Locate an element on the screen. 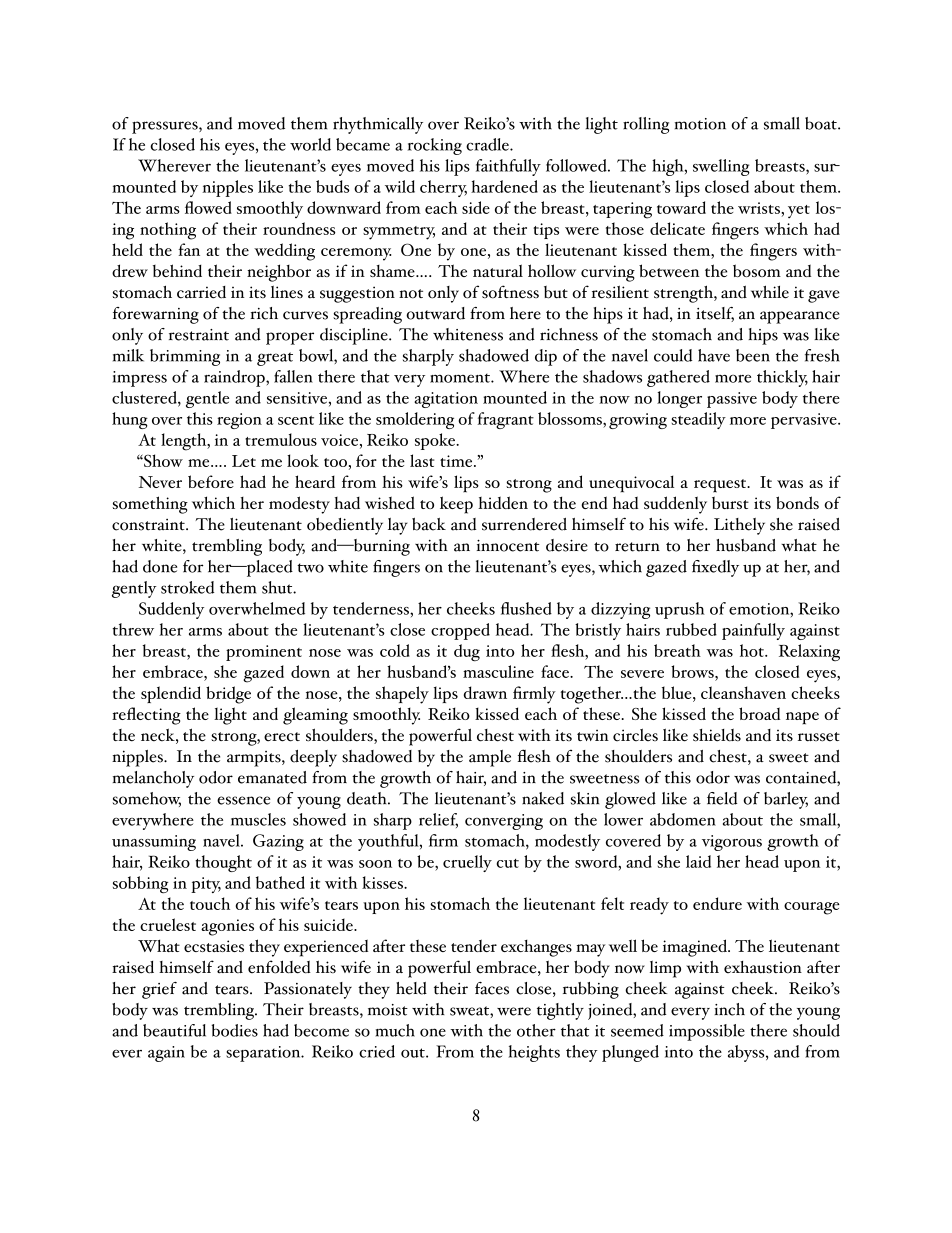 The image size is (952, 1233). bodies is located at coordinates (234, 1030).
